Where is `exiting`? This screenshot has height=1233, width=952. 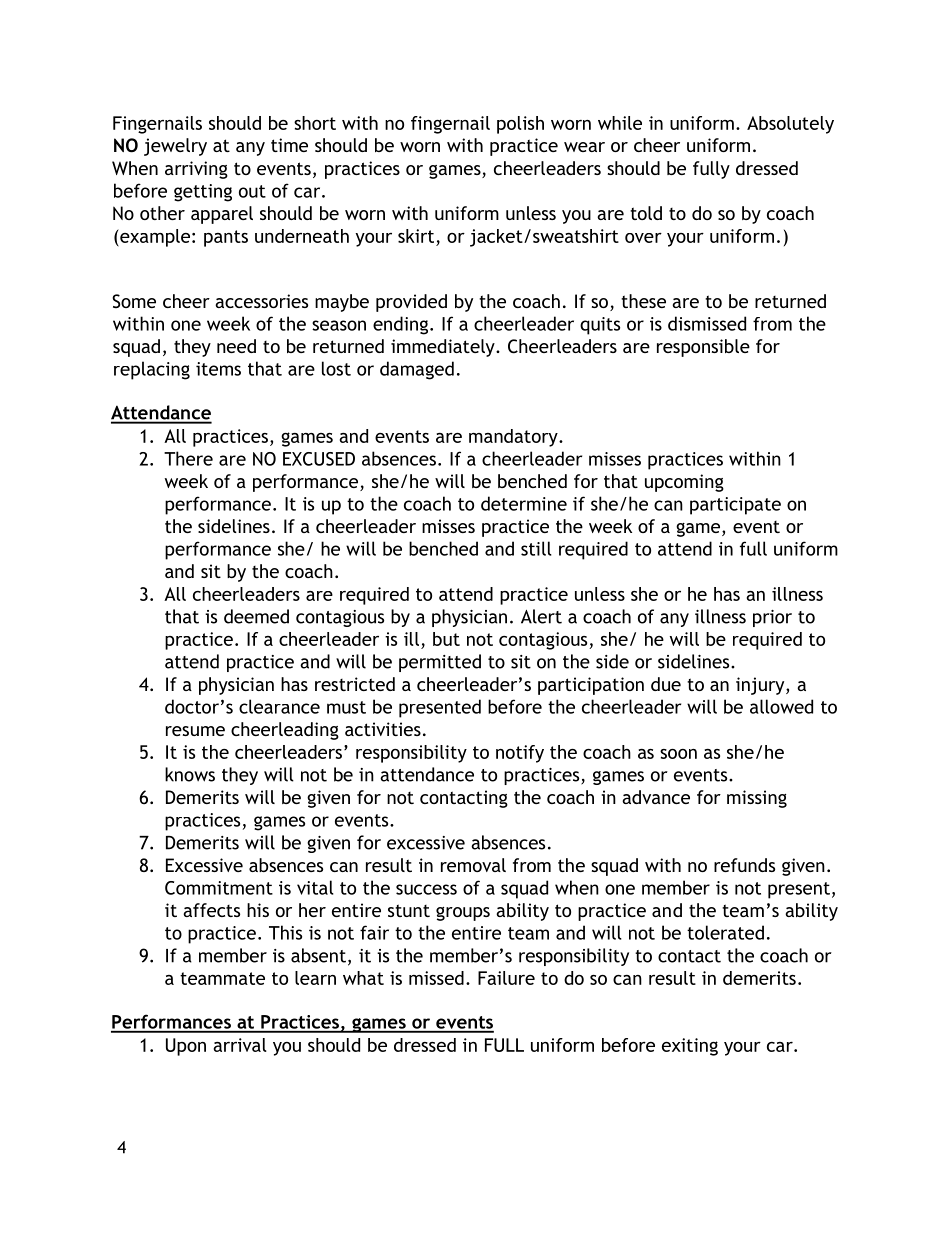 exiting is located at coordinates (690, 1047).
